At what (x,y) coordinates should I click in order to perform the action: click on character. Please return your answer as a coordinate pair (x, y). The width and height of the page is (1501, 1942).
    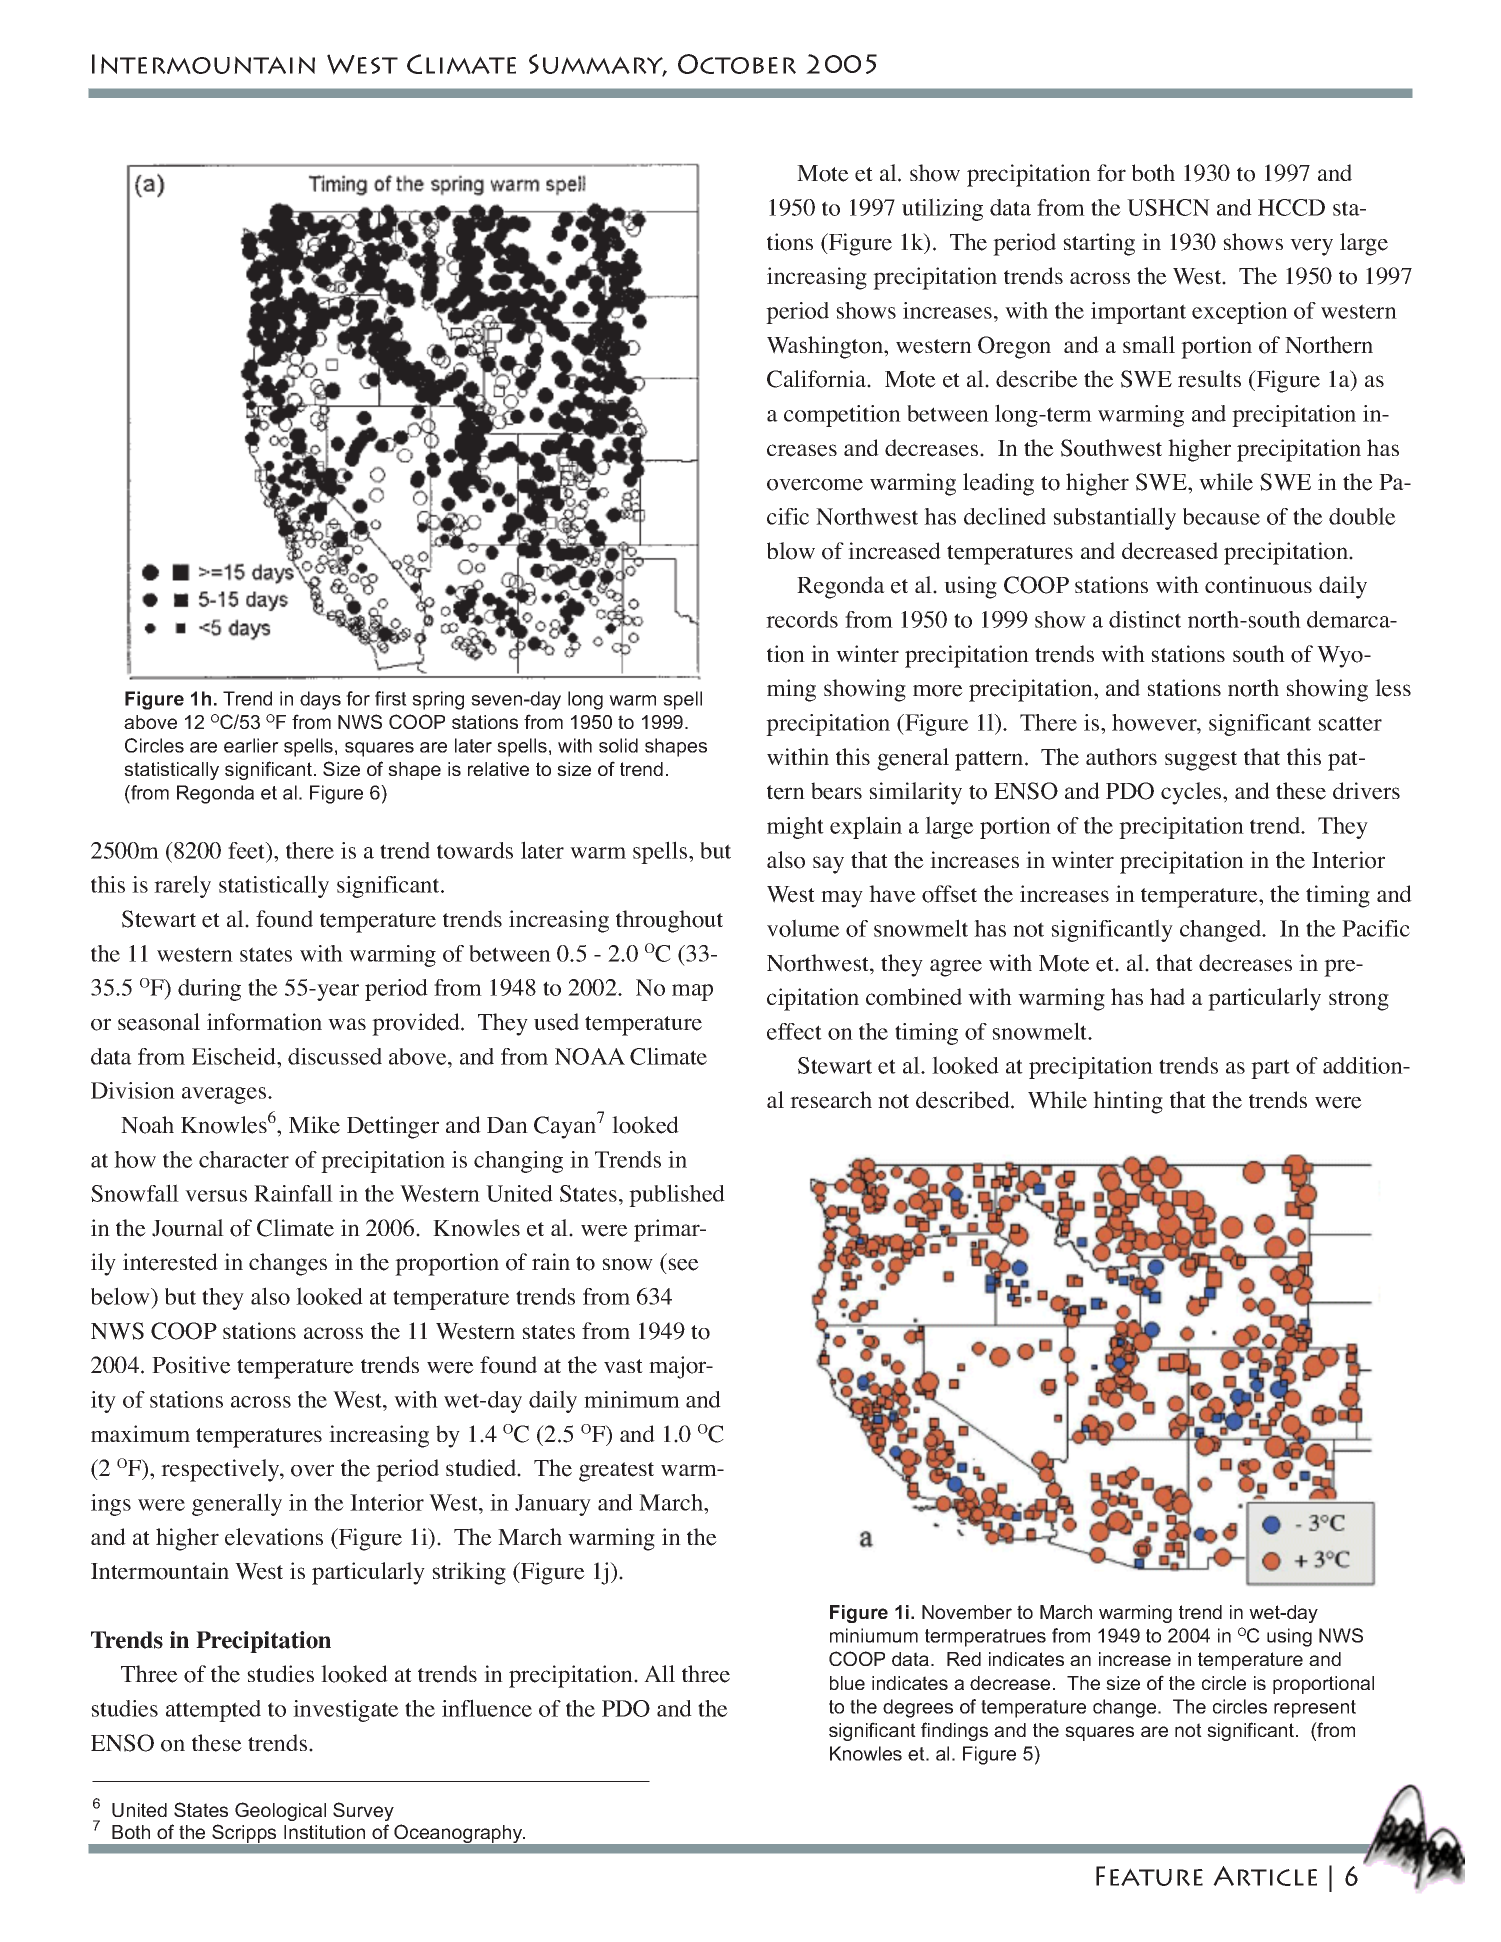
    Looking at the image, I should click on (244, 1159).
